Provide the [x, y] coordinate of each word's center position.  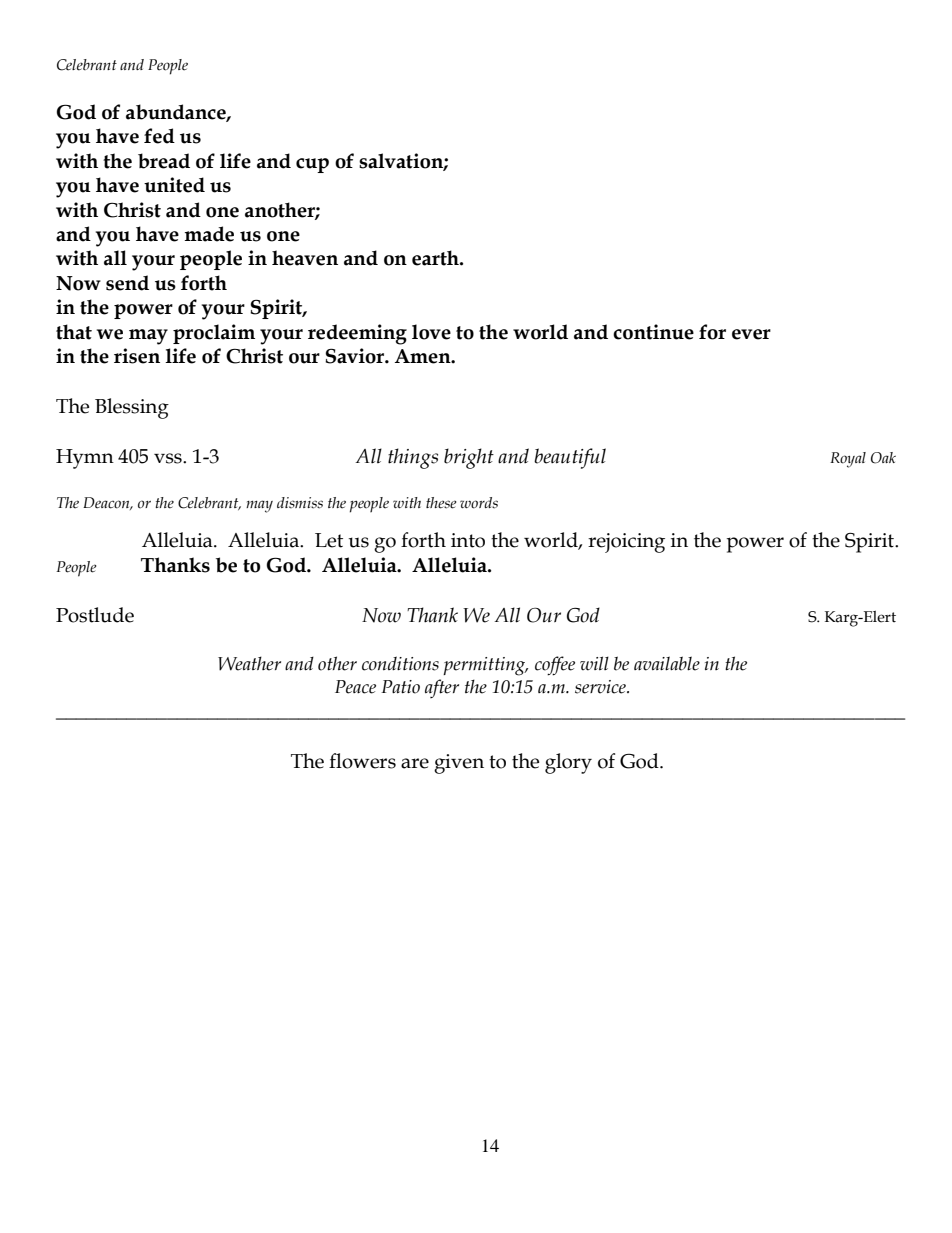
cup [312, 165]
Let [329, 540]
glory [568, 763]
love [431, 332]
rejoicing [626, 543]
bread [164, 161]
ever [751, 334]
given [459, 764]
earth [436, 258]
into [468, 540]
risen [137, 356]
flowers [362, 761]
